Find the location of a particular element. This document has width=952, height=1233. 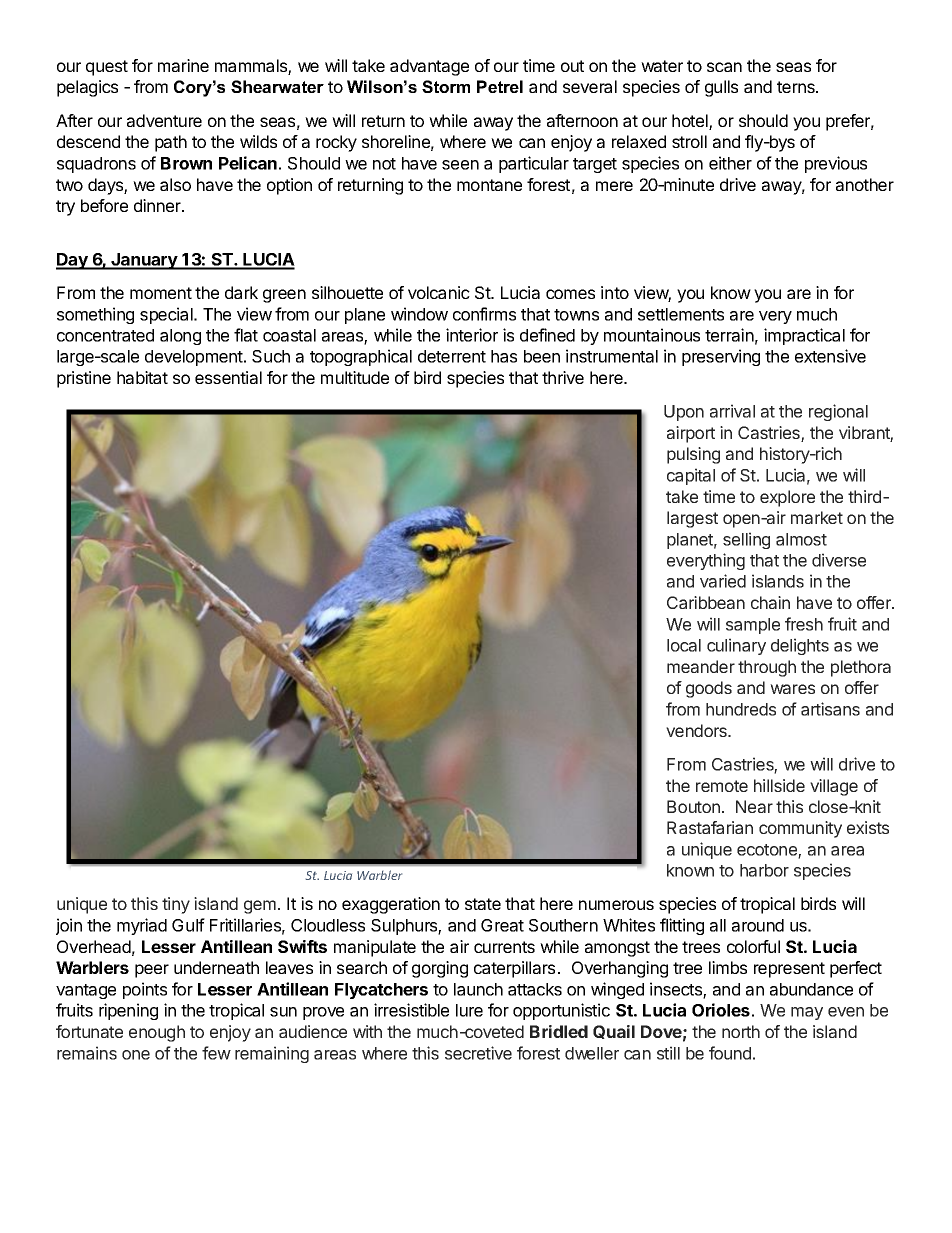

vendors is located at coordinates (697, 730).
